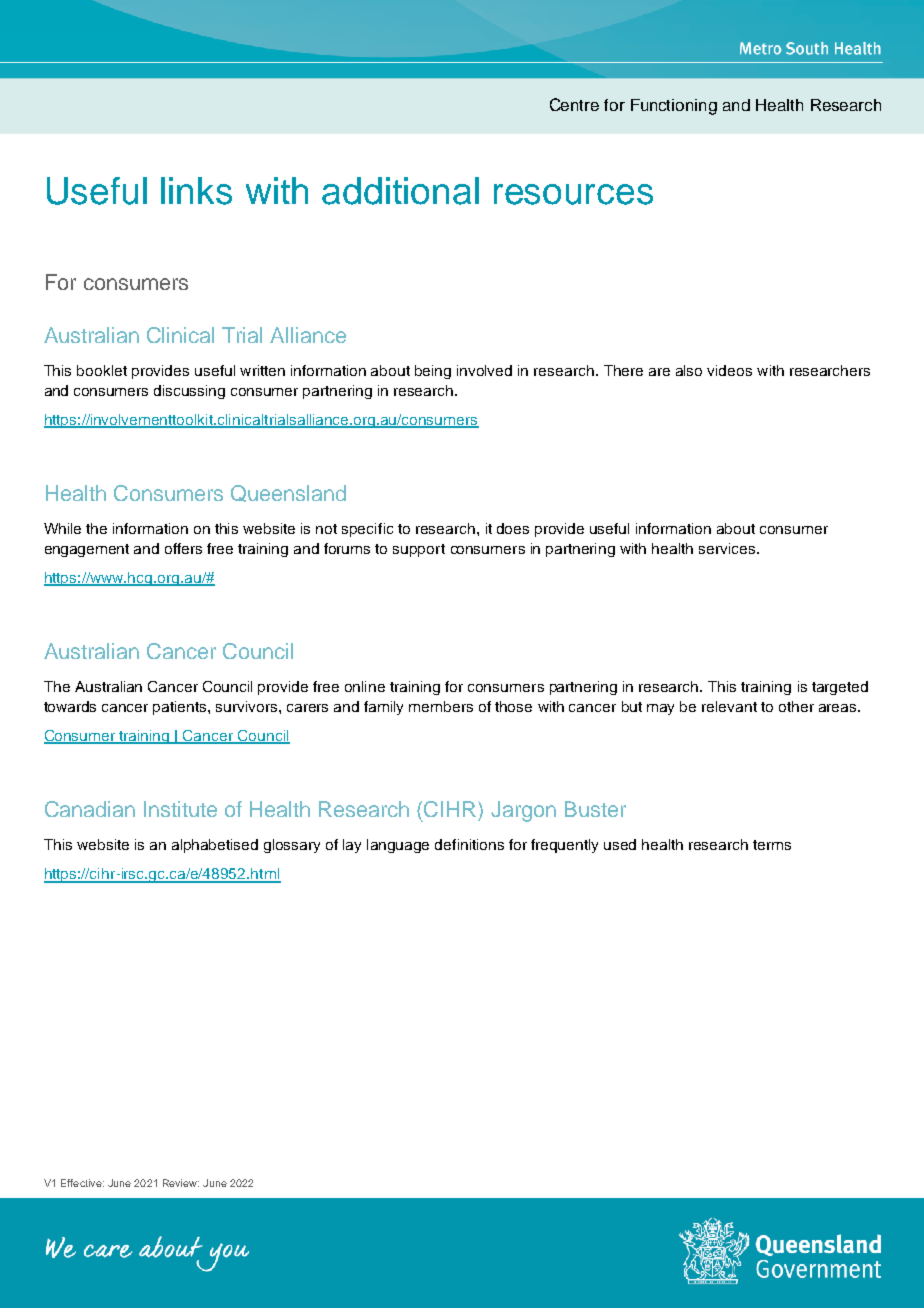 The height and width of the image is (1308, 924). What do you see at coordinates (181, 708) in the image?
I see `patients` at bounding box center [181, 708].
